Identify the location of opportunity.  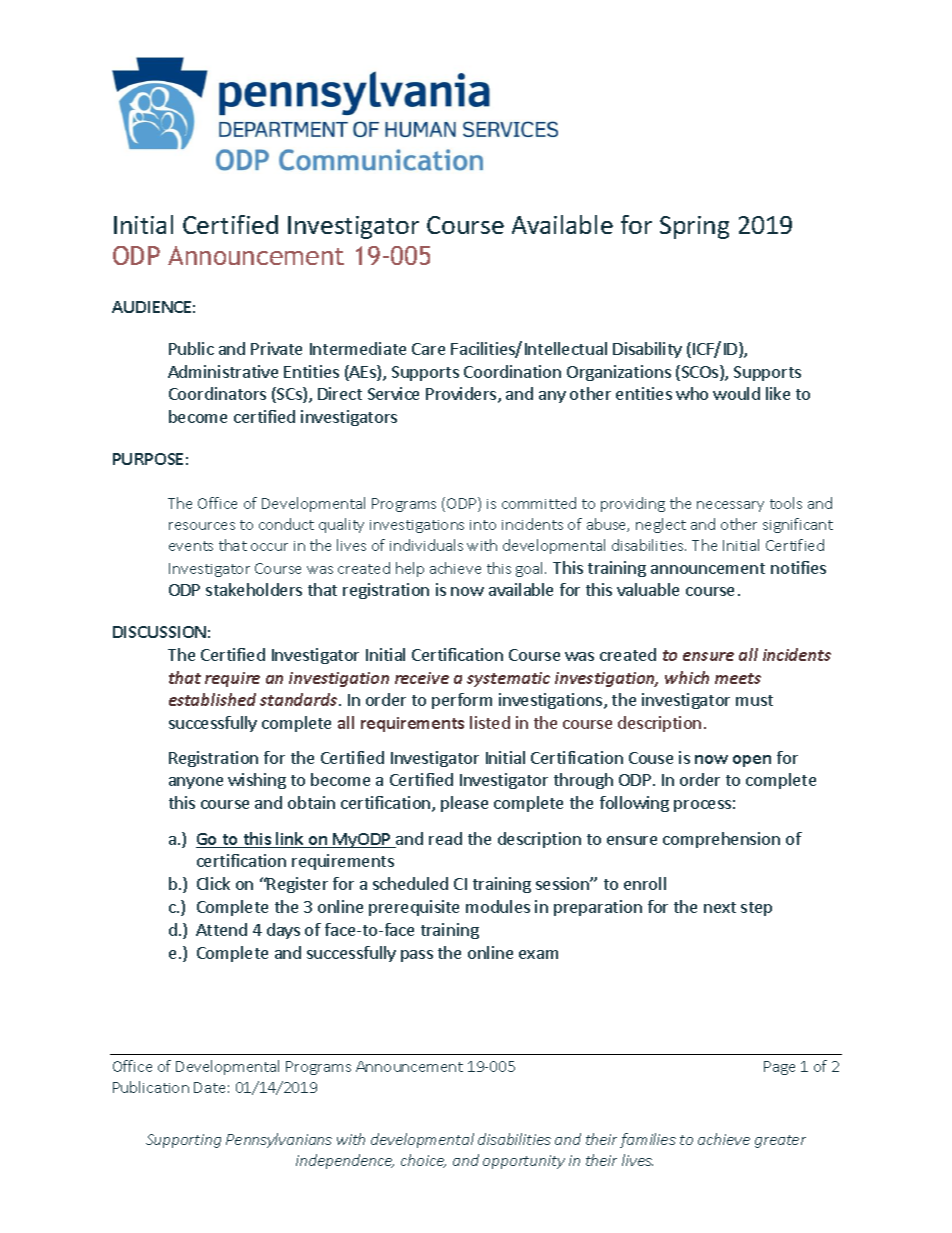
(524, 1162).
